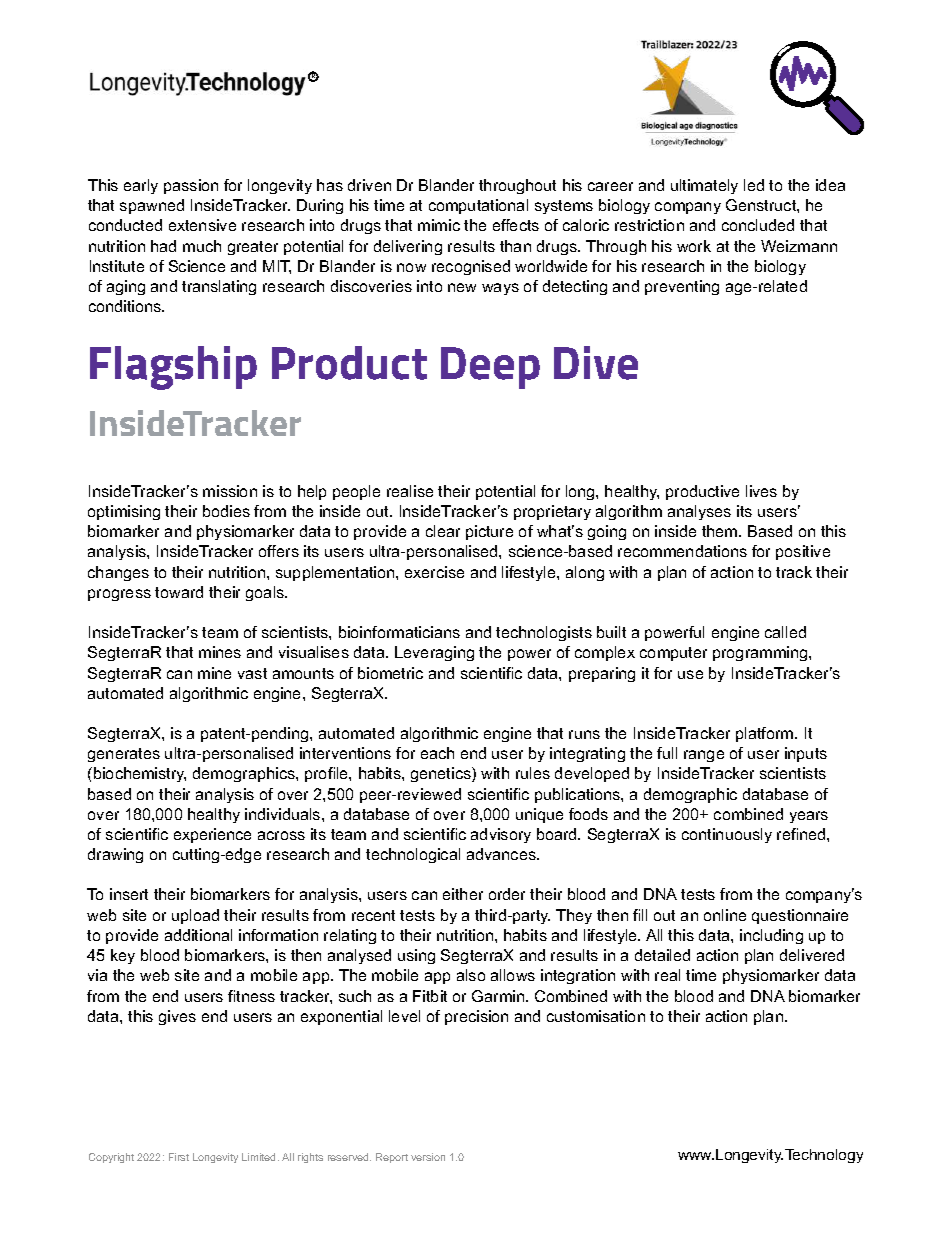 Image resolution: width=952 pixels, height=1233 pixels. Describe the element at coordinates (478, 206) in the screenshot. I see `computational` at that location.
